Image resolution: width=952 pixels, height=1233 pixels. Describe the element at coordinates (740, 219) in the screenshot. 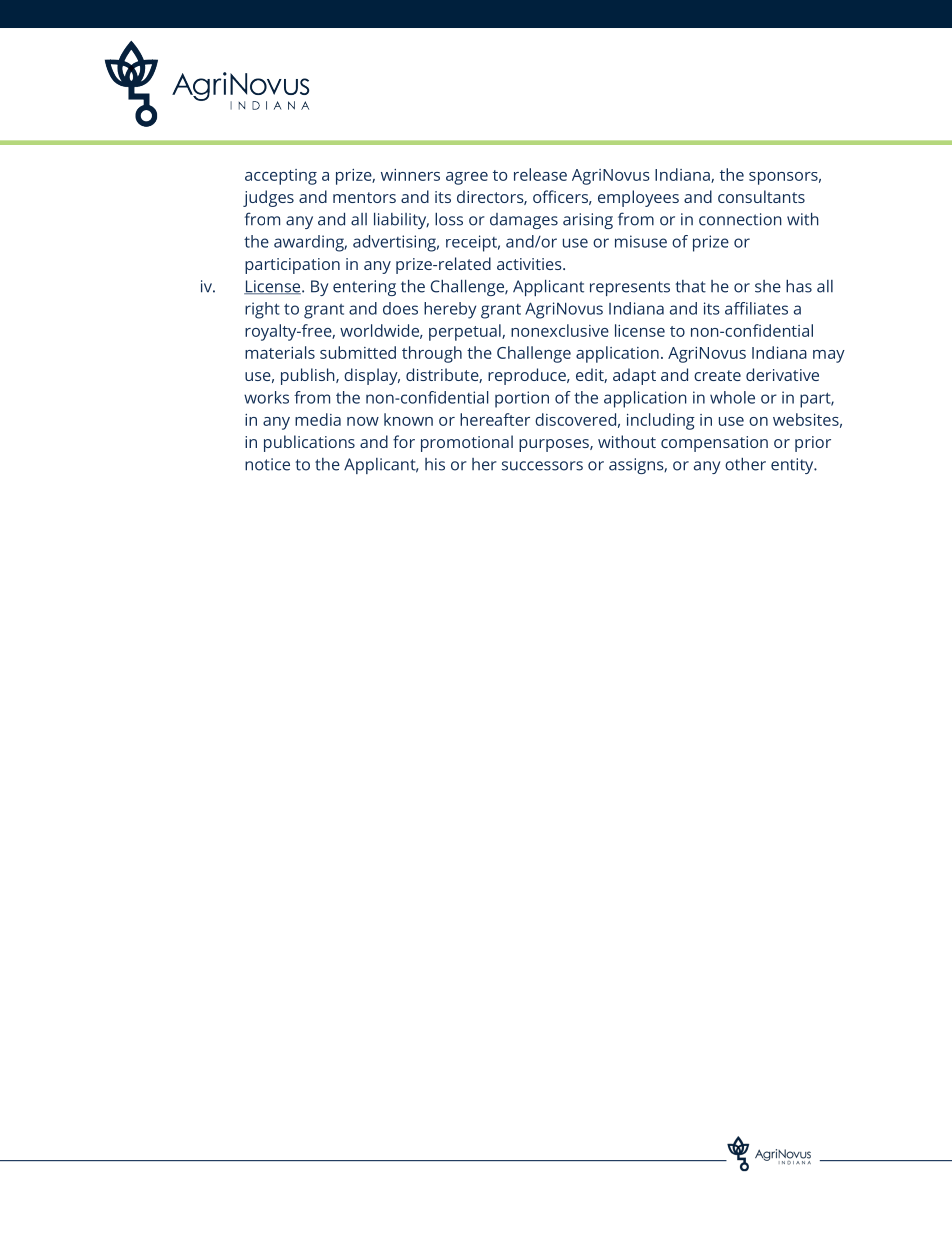

I see `connection` at that location.
